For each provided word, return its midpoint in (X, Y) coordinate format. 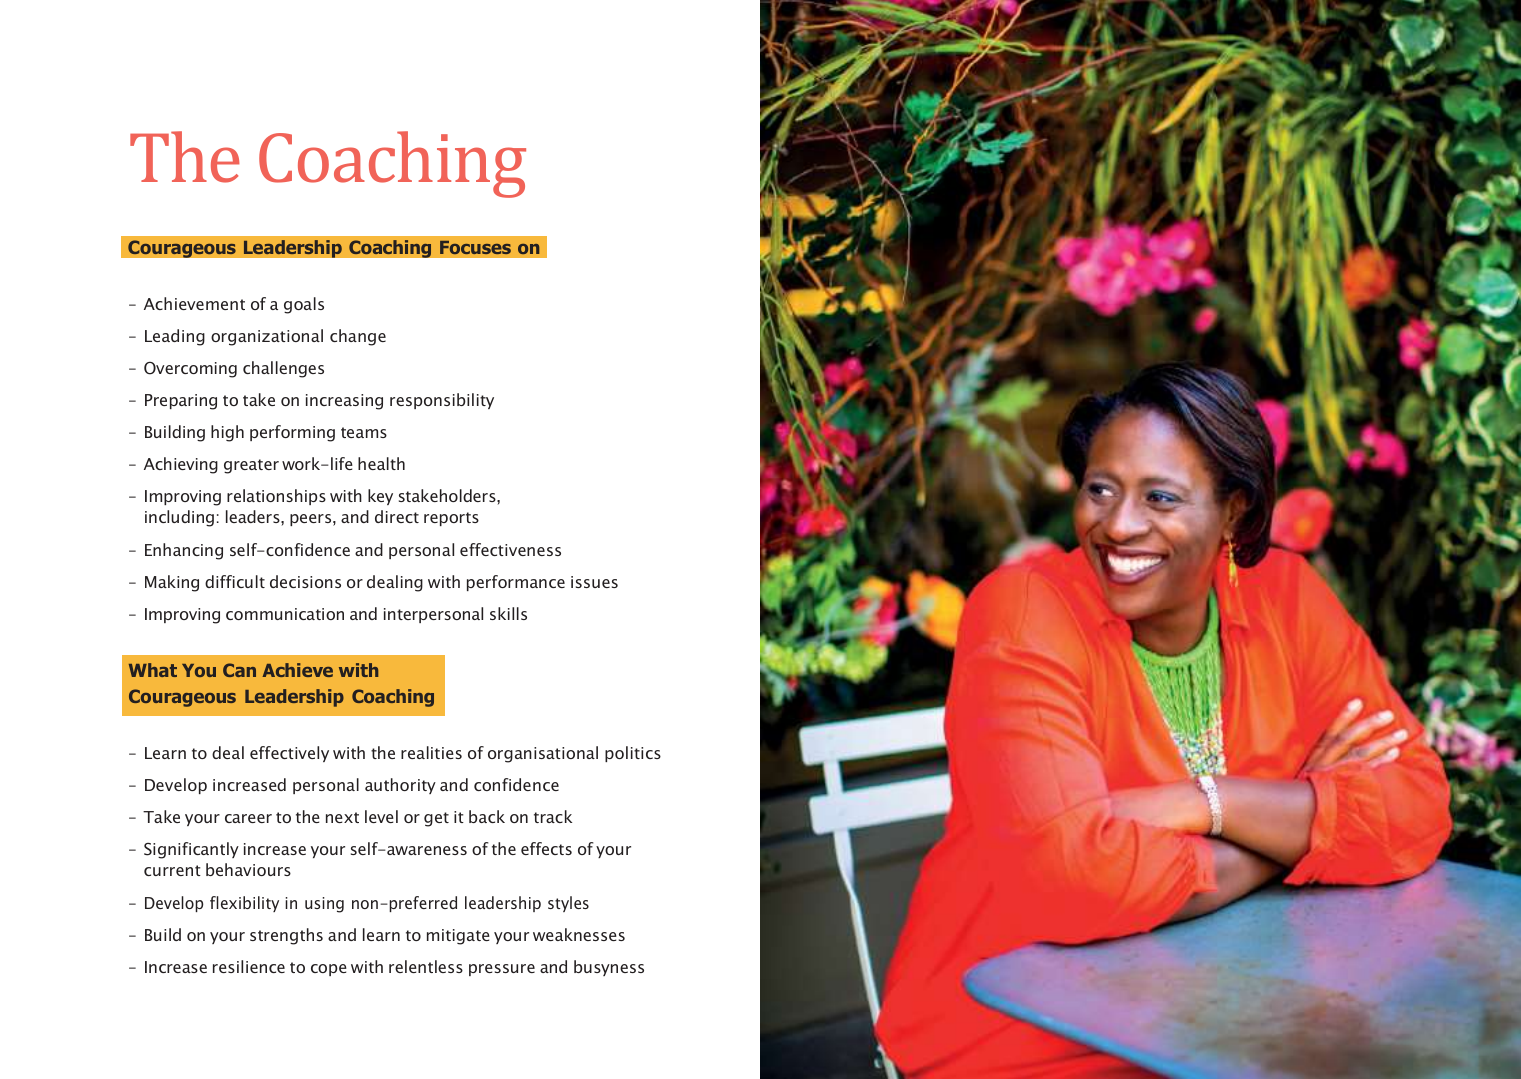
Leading (175, 337)
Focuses (475, 247)
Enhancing (184, 551)
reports (451, 519)
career (248, 818)
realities (431, 752)
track (553, 816)
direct (397, 516)
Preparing (181, 402)
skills (508, 613)
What (153, 670)
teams (364, 432)
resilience (249, 966)
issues (594, 582)
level (381, 816)
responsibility (442, 401)
